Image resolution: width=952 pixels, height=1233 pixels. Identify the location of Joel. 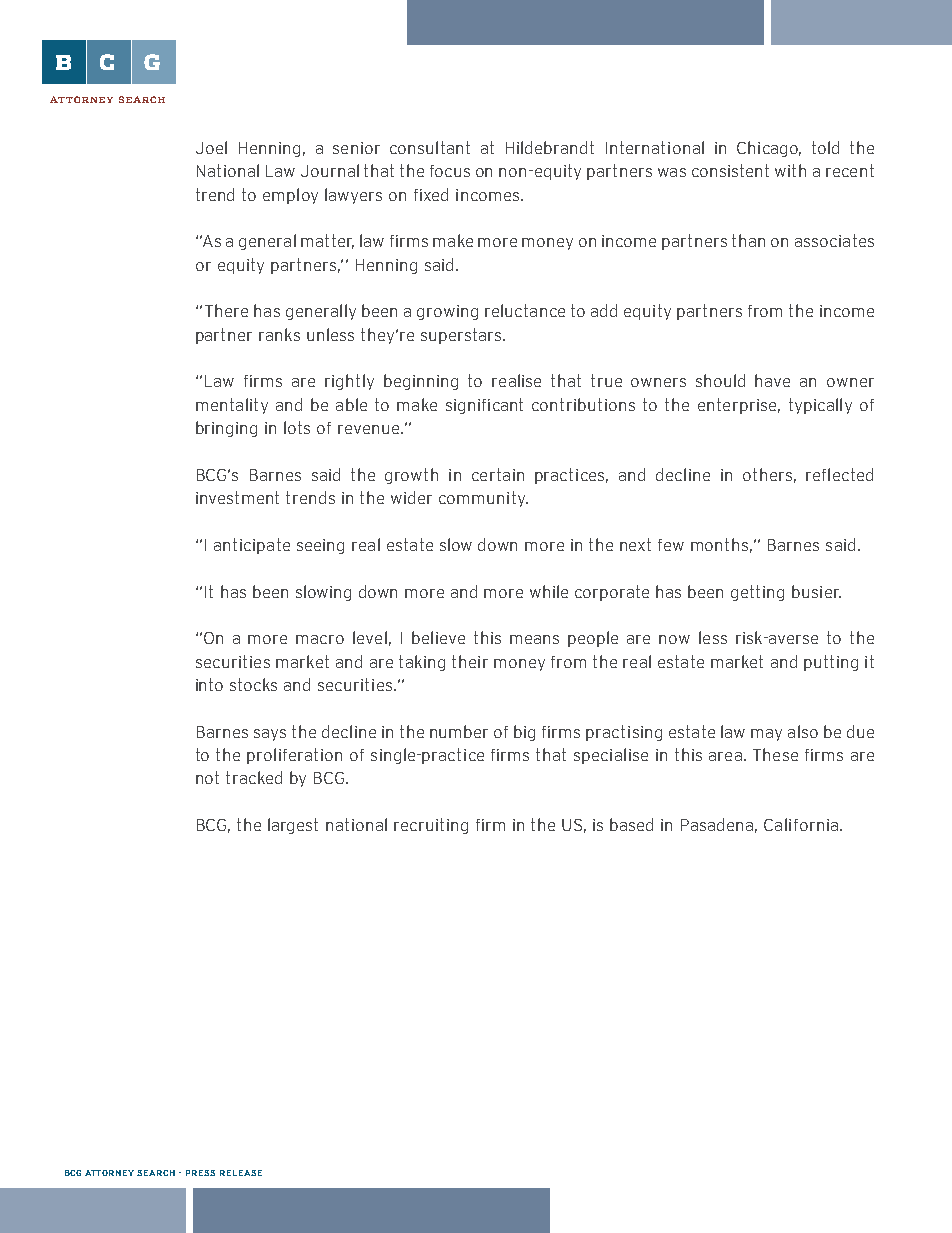
(211, 147).
